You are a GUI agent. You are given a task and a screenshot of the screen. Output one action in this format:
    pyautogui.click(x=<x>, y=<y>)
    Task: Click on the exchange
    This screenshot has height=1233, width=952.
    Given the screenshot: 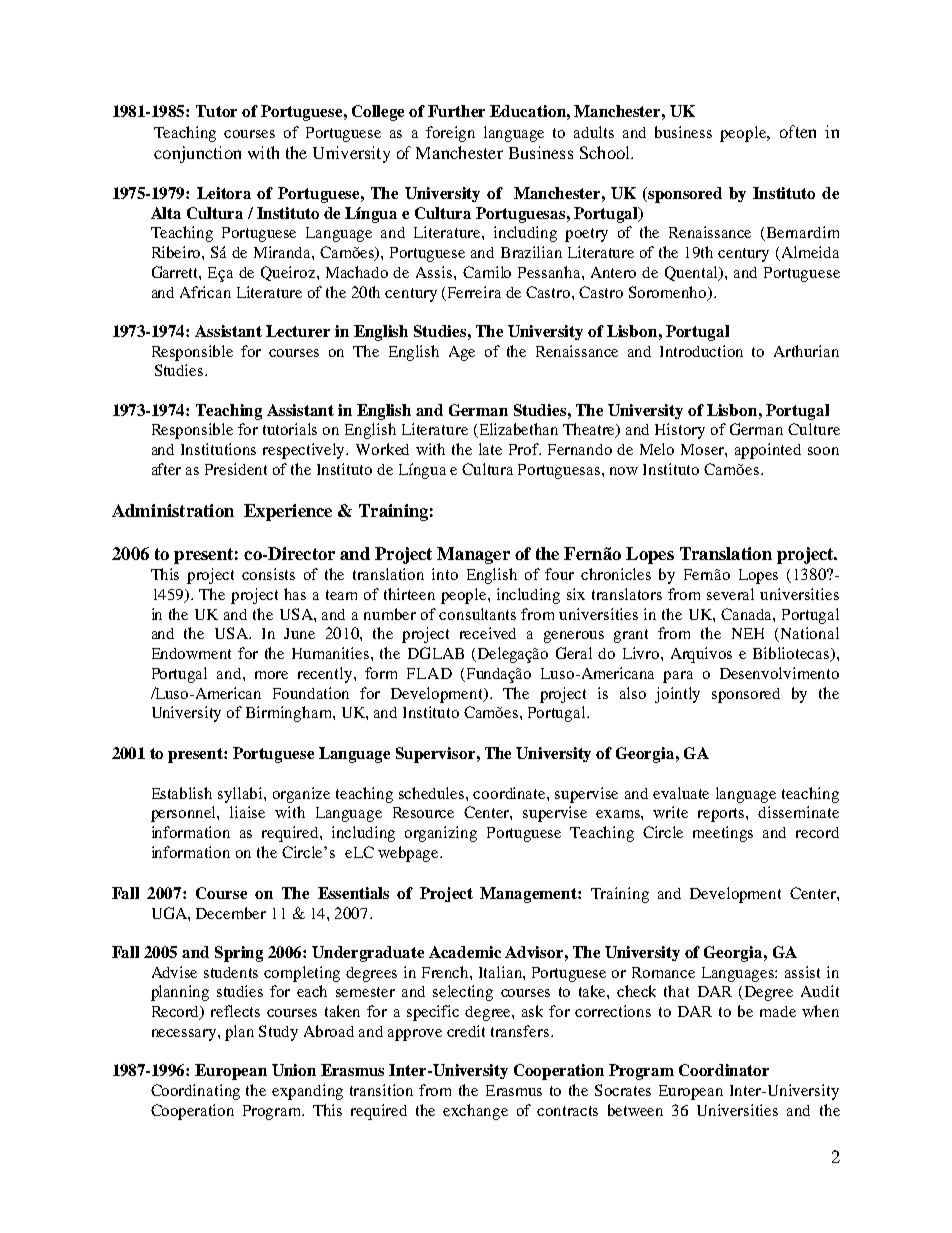 What is the action you would take?
    pyautogui.click(x=475, y=1112)
